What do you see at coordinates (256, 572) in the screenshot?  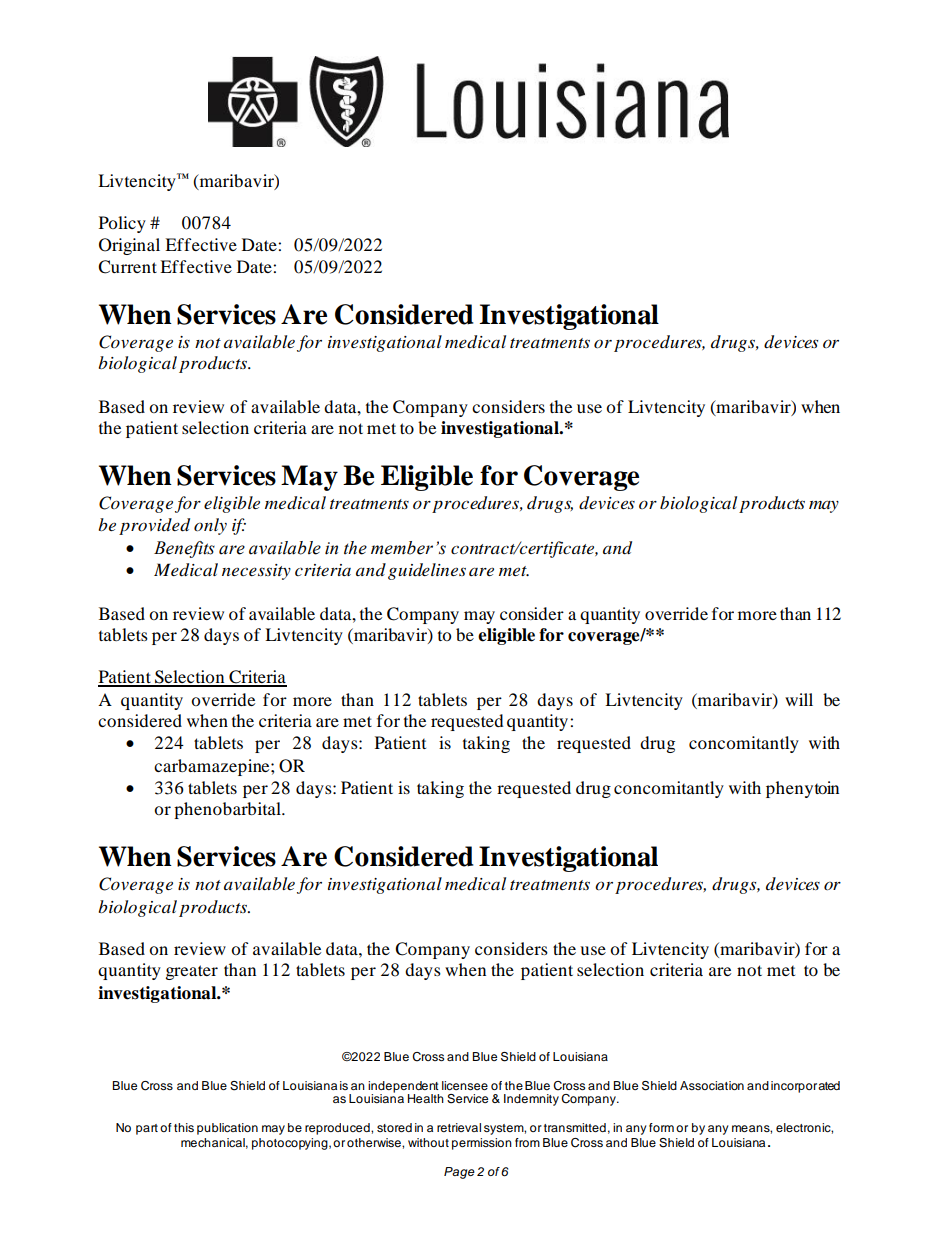 I see `necessity` at bounding box center [256, 572].
